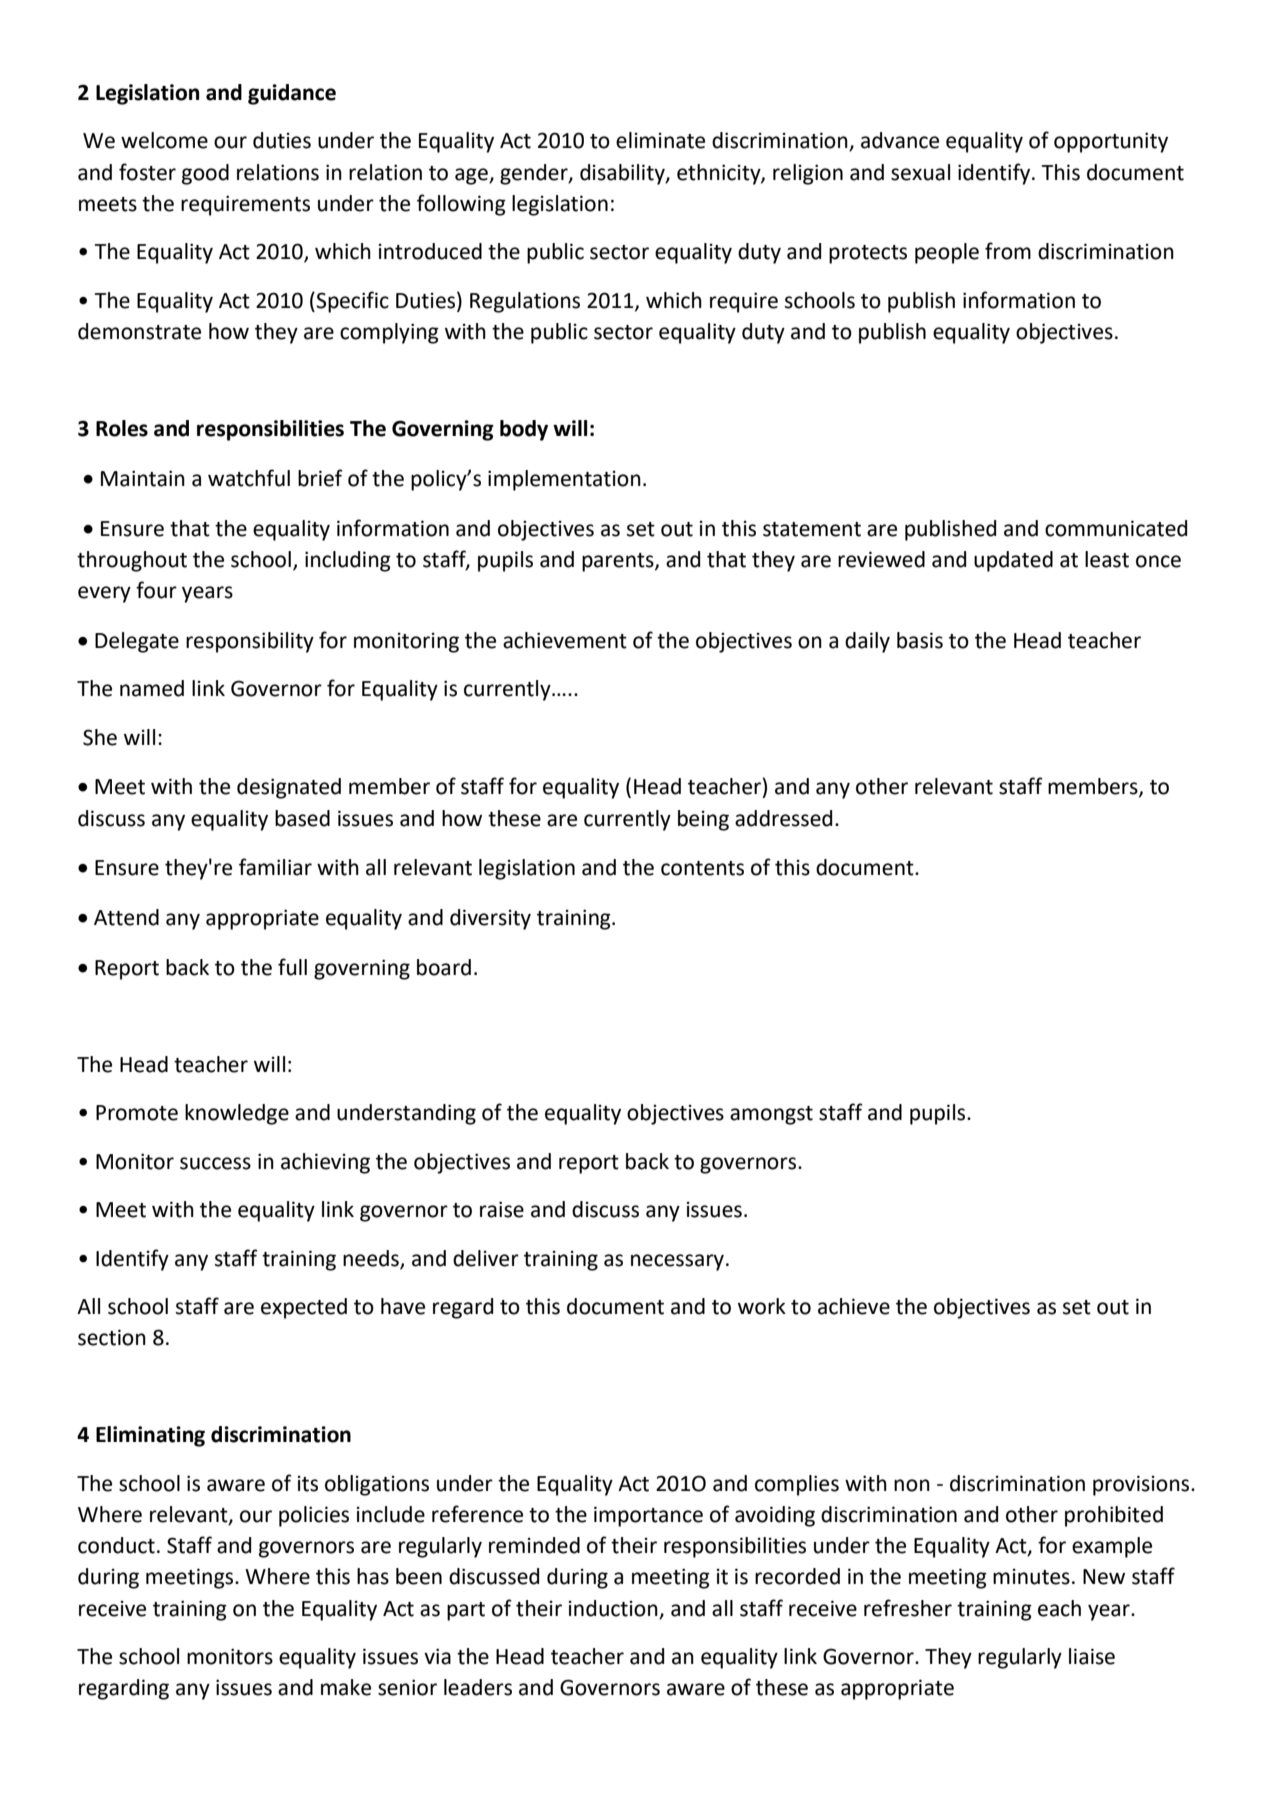 This image has height=1814, width=1282. Describe the element at coordinates (237, 1114) in the image. I see `knowledge` at that location.
